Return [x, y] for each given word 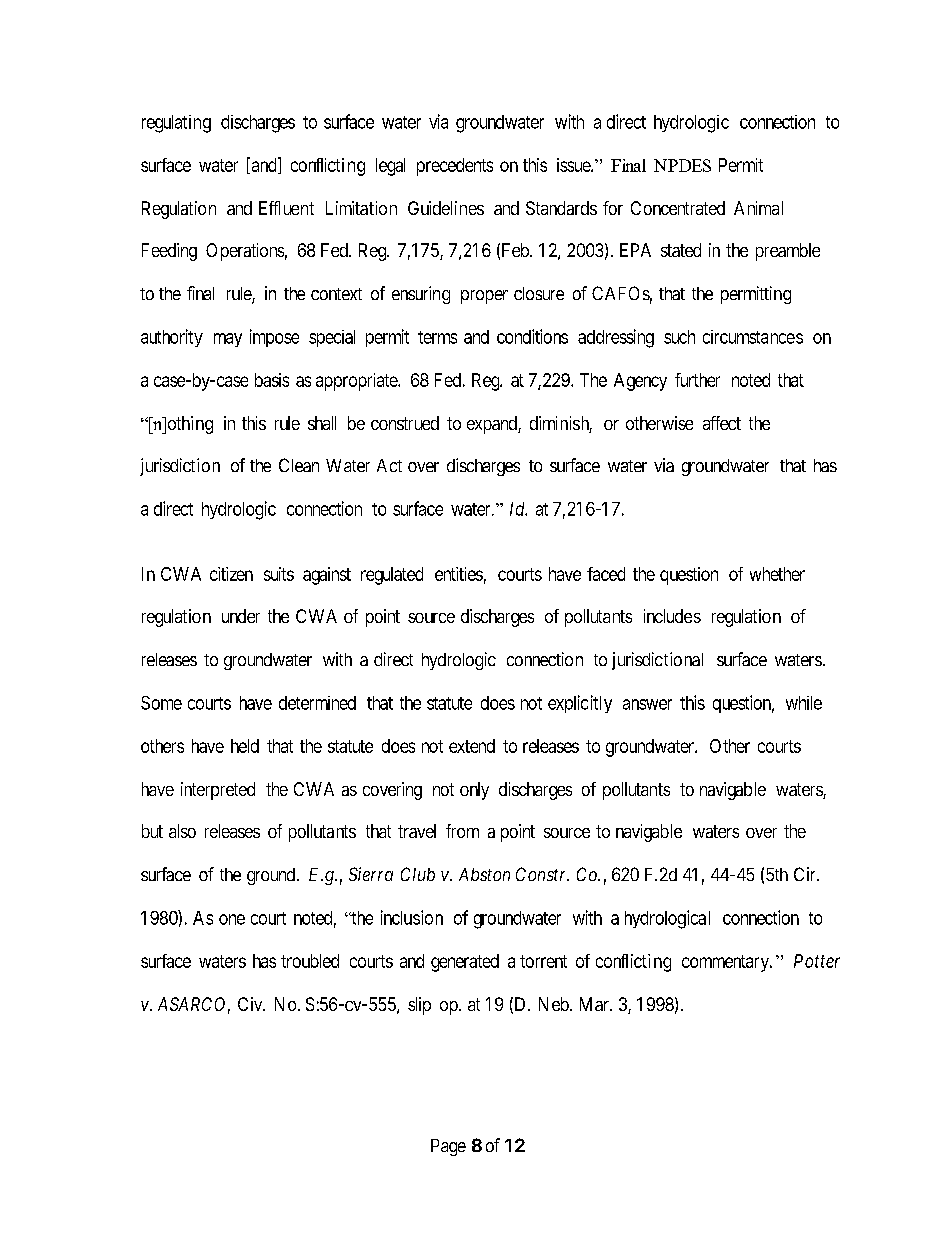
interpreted [218, 791]
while [804, 703]
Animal [758, 208]
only [474, 791]
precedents [455, 167]
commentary [727, 963]
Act [389, 465]
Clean [299, 465]
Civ [251, 1004]
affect [722, 423]
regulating [176, 124]
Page [448, 1147]
